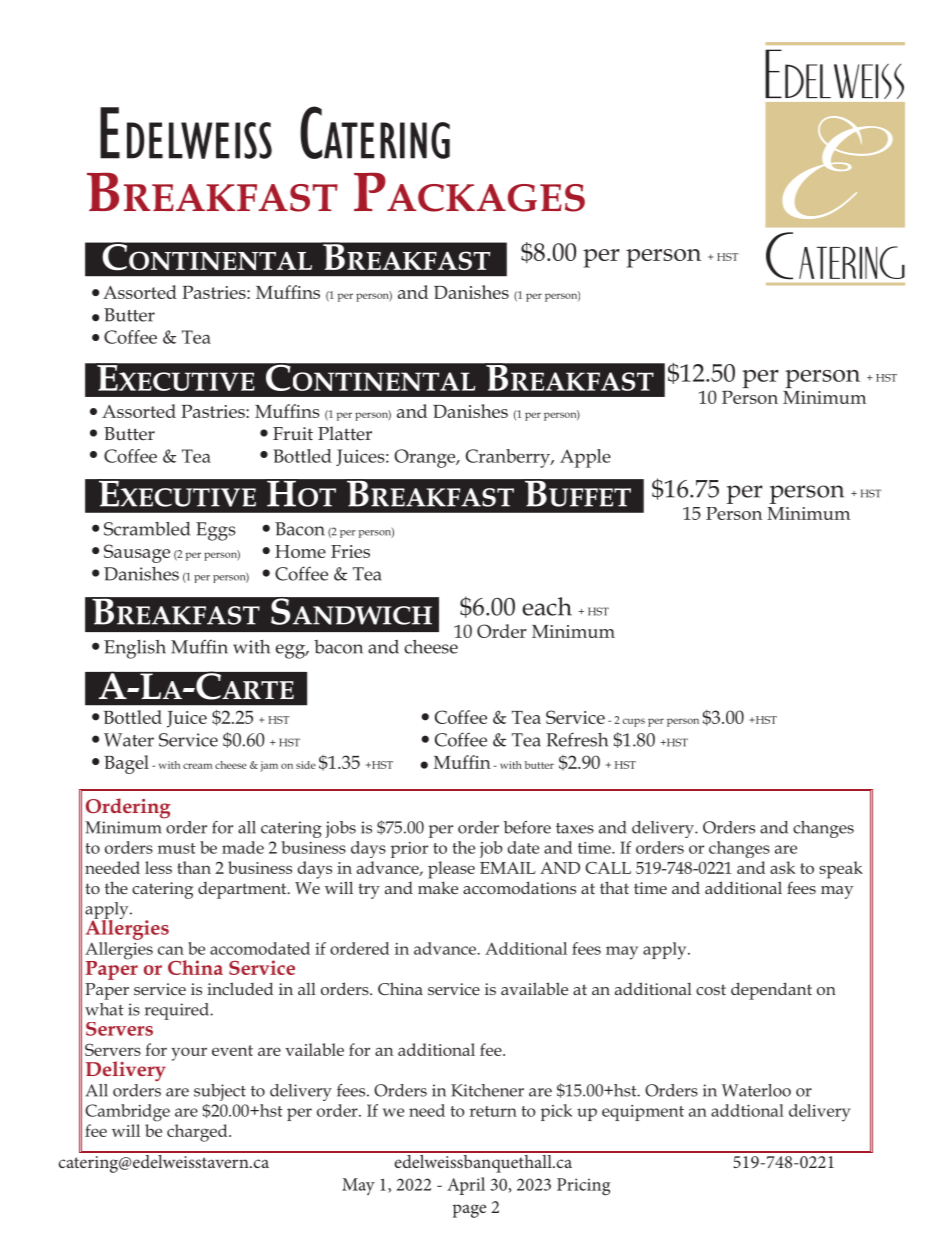 The height and width of the page is (1233, 952). I want to click on Cranberry, so click(509, 458).
